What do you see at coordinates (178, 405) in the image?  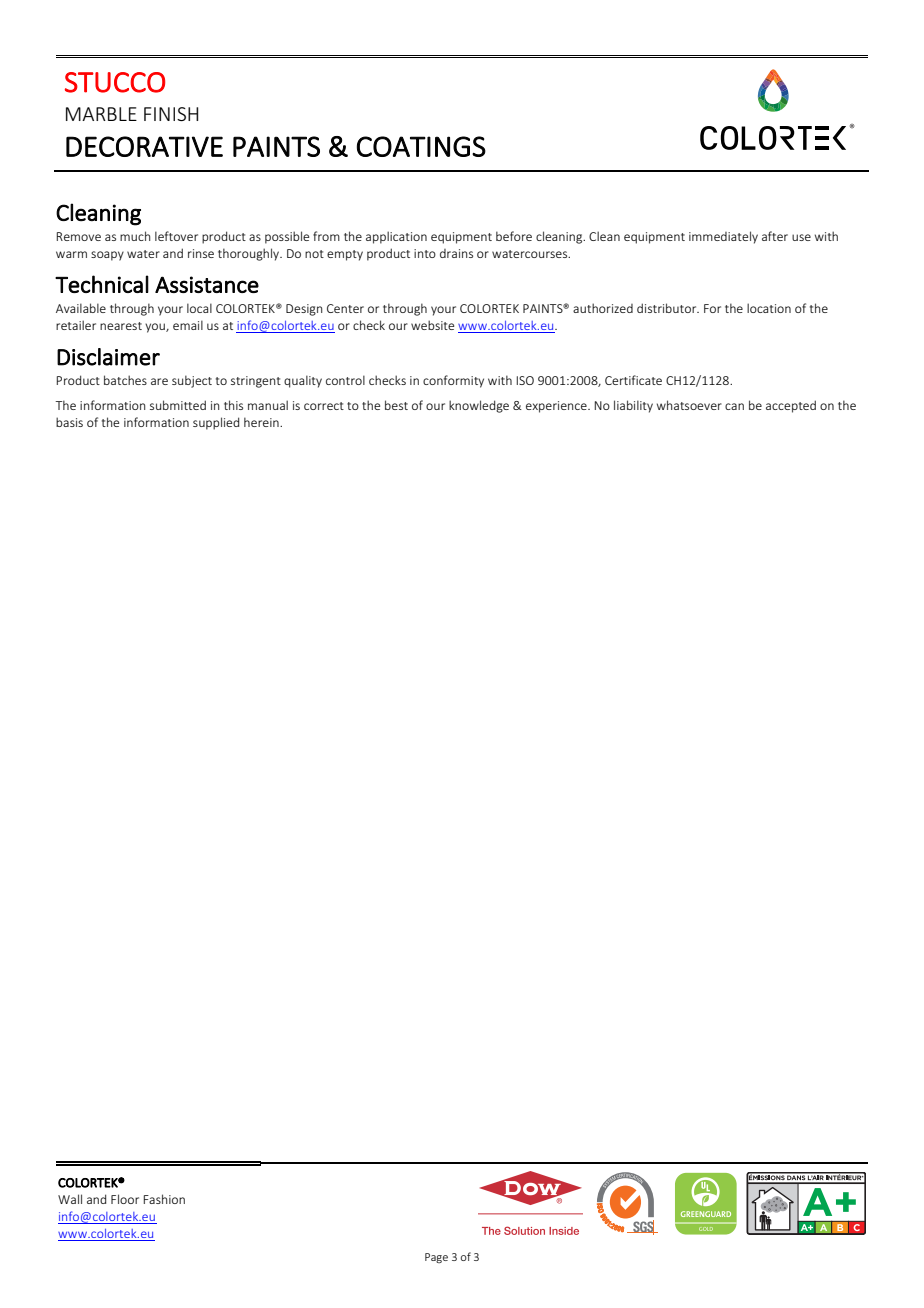 I see `submitted` at bounding box center [178, 405].
